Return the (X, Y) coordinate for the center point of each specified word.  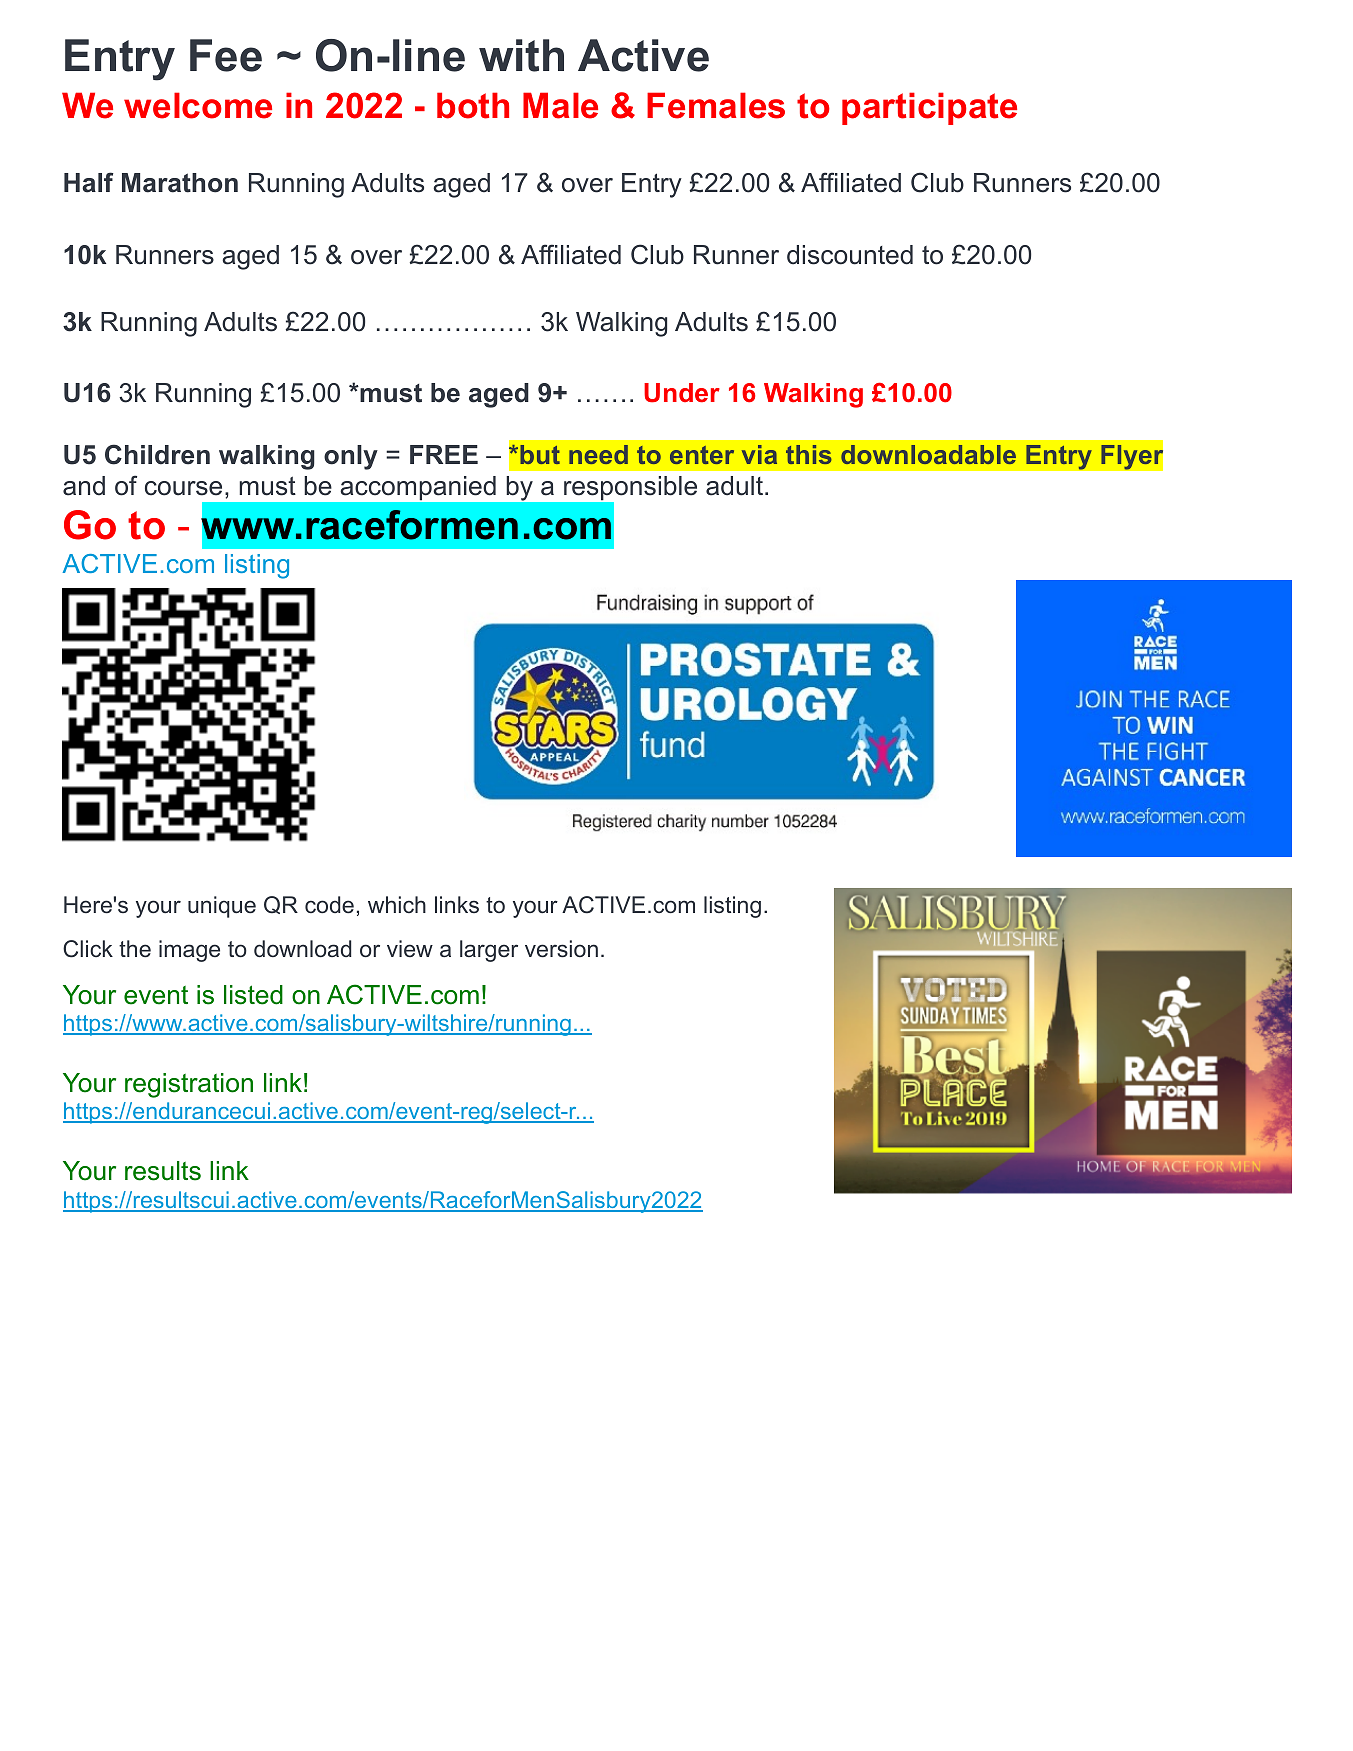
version (561, 949)
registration (189, 1085)
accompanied (418, 488)
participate (929, 108)
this (809, 454)
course (183, 488)
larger (489, 951)
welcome (198, 105)
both (473, 105)
